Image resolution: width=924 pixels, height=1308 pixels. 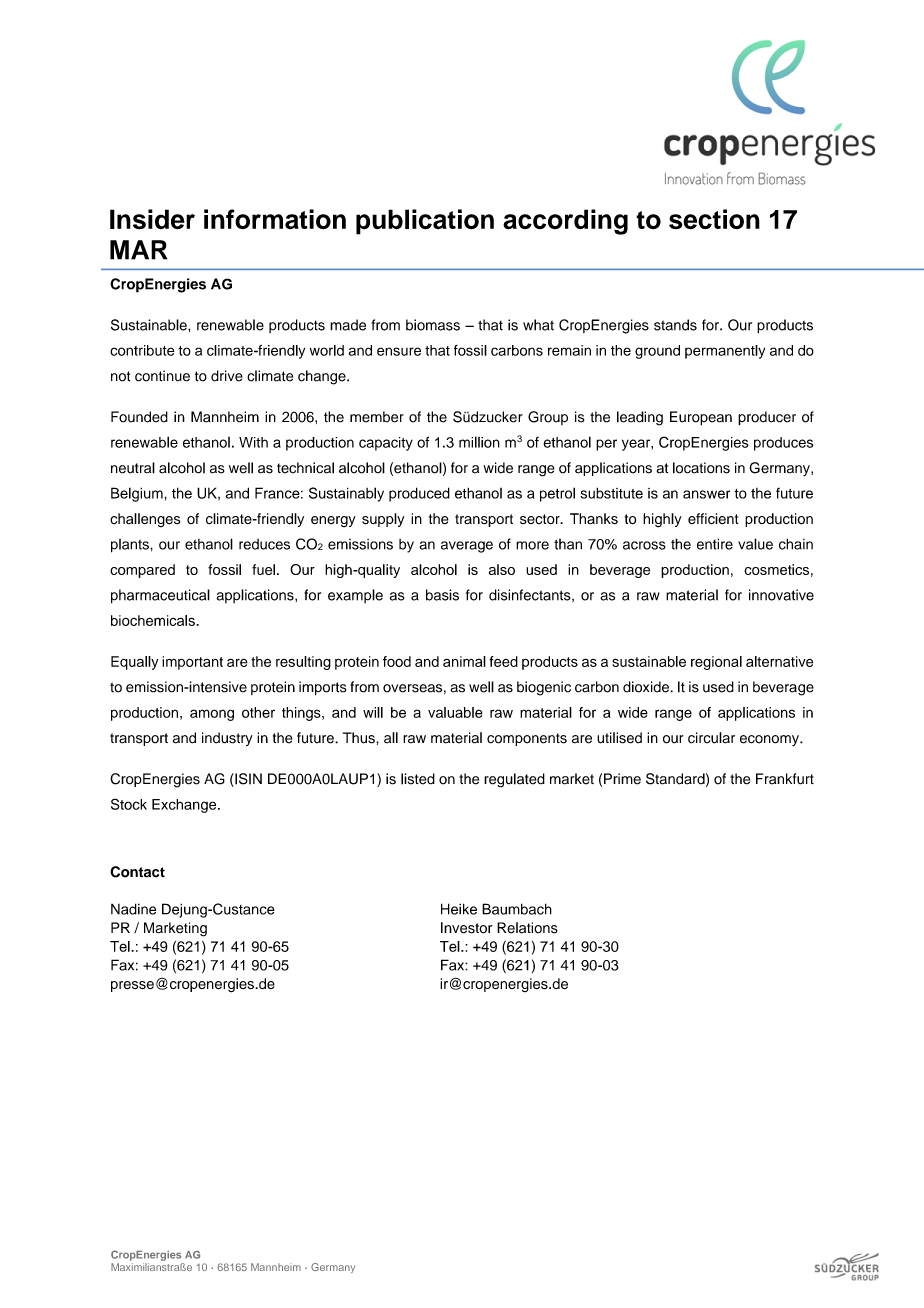 What do you see at coordinates (152, 219) in the screenshot?
I see `Insider` at bounding box center [152, 219].
